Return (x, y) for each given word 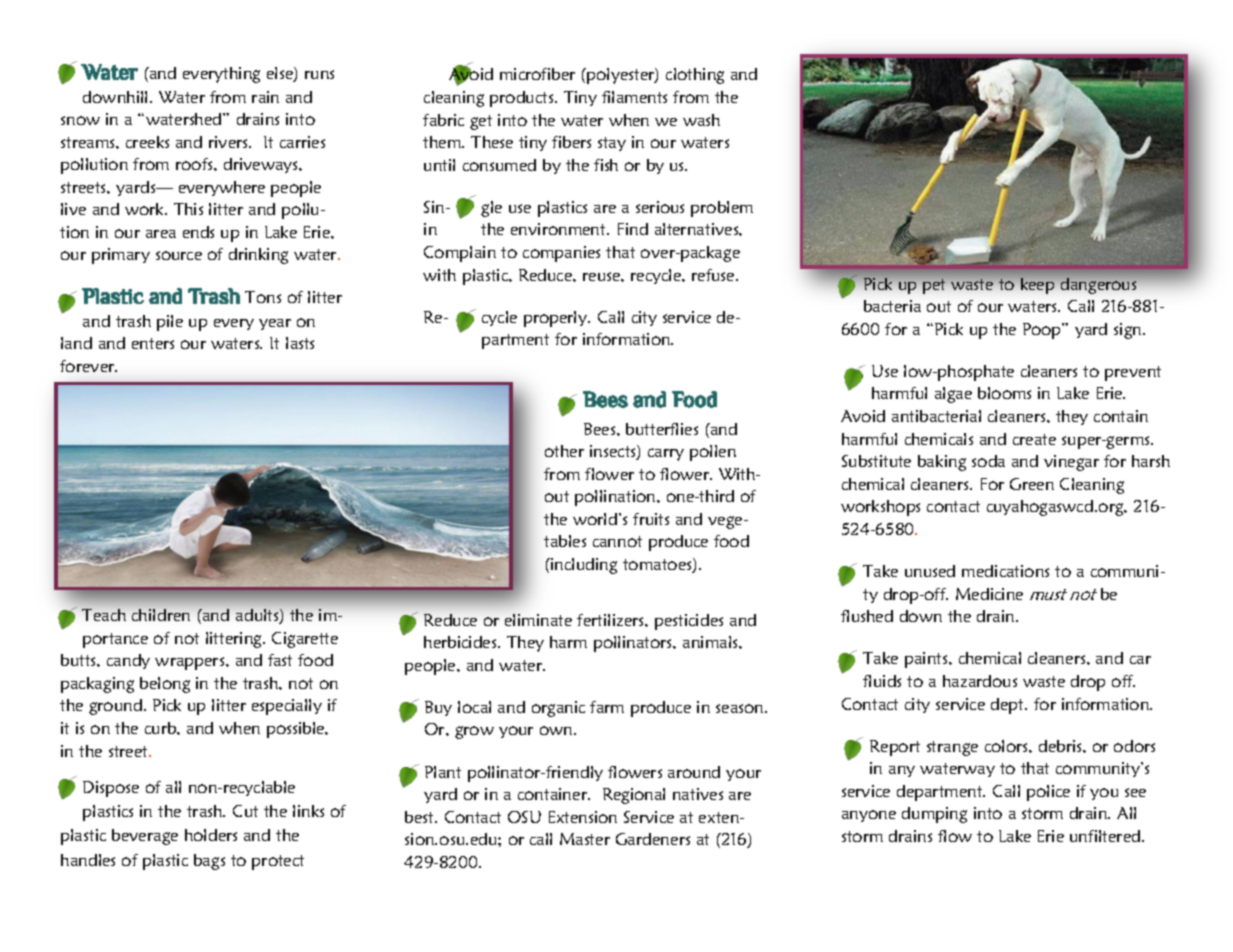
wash (701, 120)
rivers (229, 142)
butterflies (662, 429)
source (179, 255)
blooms (1004, 393)
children (161, 615)
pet (934, 286)
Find (633, 229)
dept (1009, 706)
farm (607, 707)
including (583, 566)
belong (165, 685)
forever (88, 366)
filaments (634, 97)
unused (930, 571)
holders (211, 835)
